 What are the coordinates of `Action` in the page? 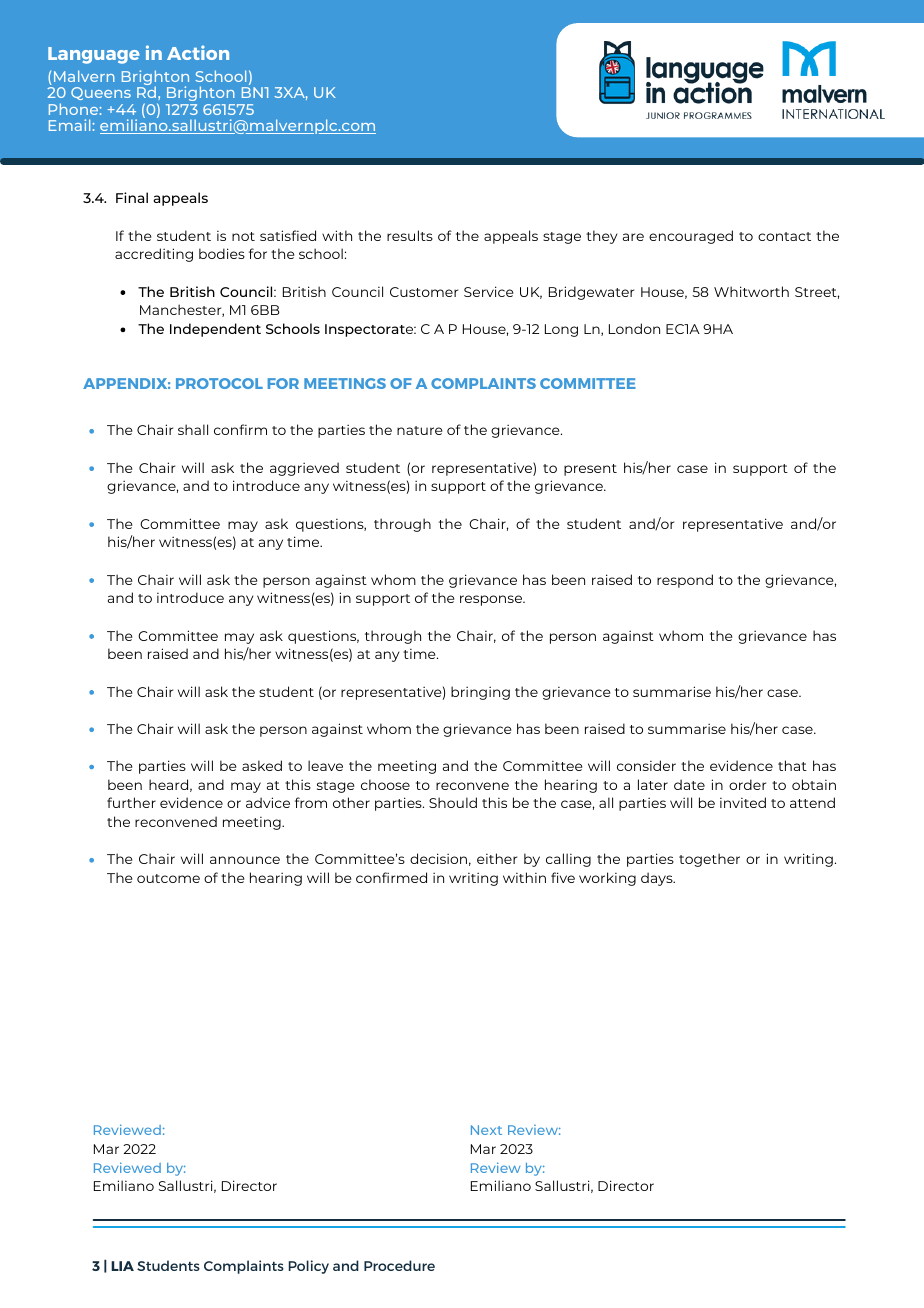 It's located at (198, 52).
